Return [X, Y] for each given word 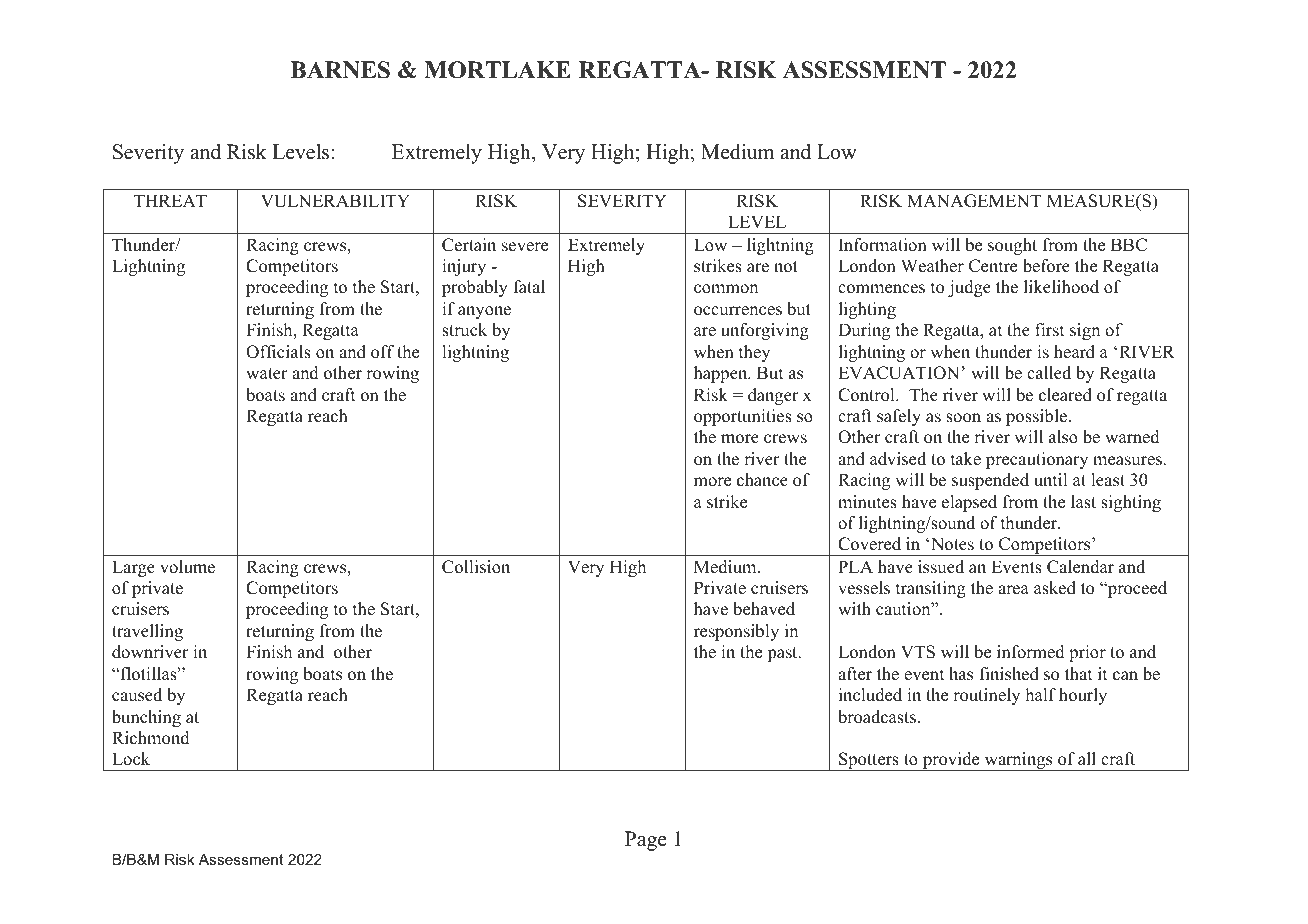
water [267, 374]
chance [762, 480]
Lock [131, 759]
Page [646, 841]
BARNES [340, 70]
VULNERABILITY [335, 201]
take [966, 459]
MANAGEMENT [974, 201]
